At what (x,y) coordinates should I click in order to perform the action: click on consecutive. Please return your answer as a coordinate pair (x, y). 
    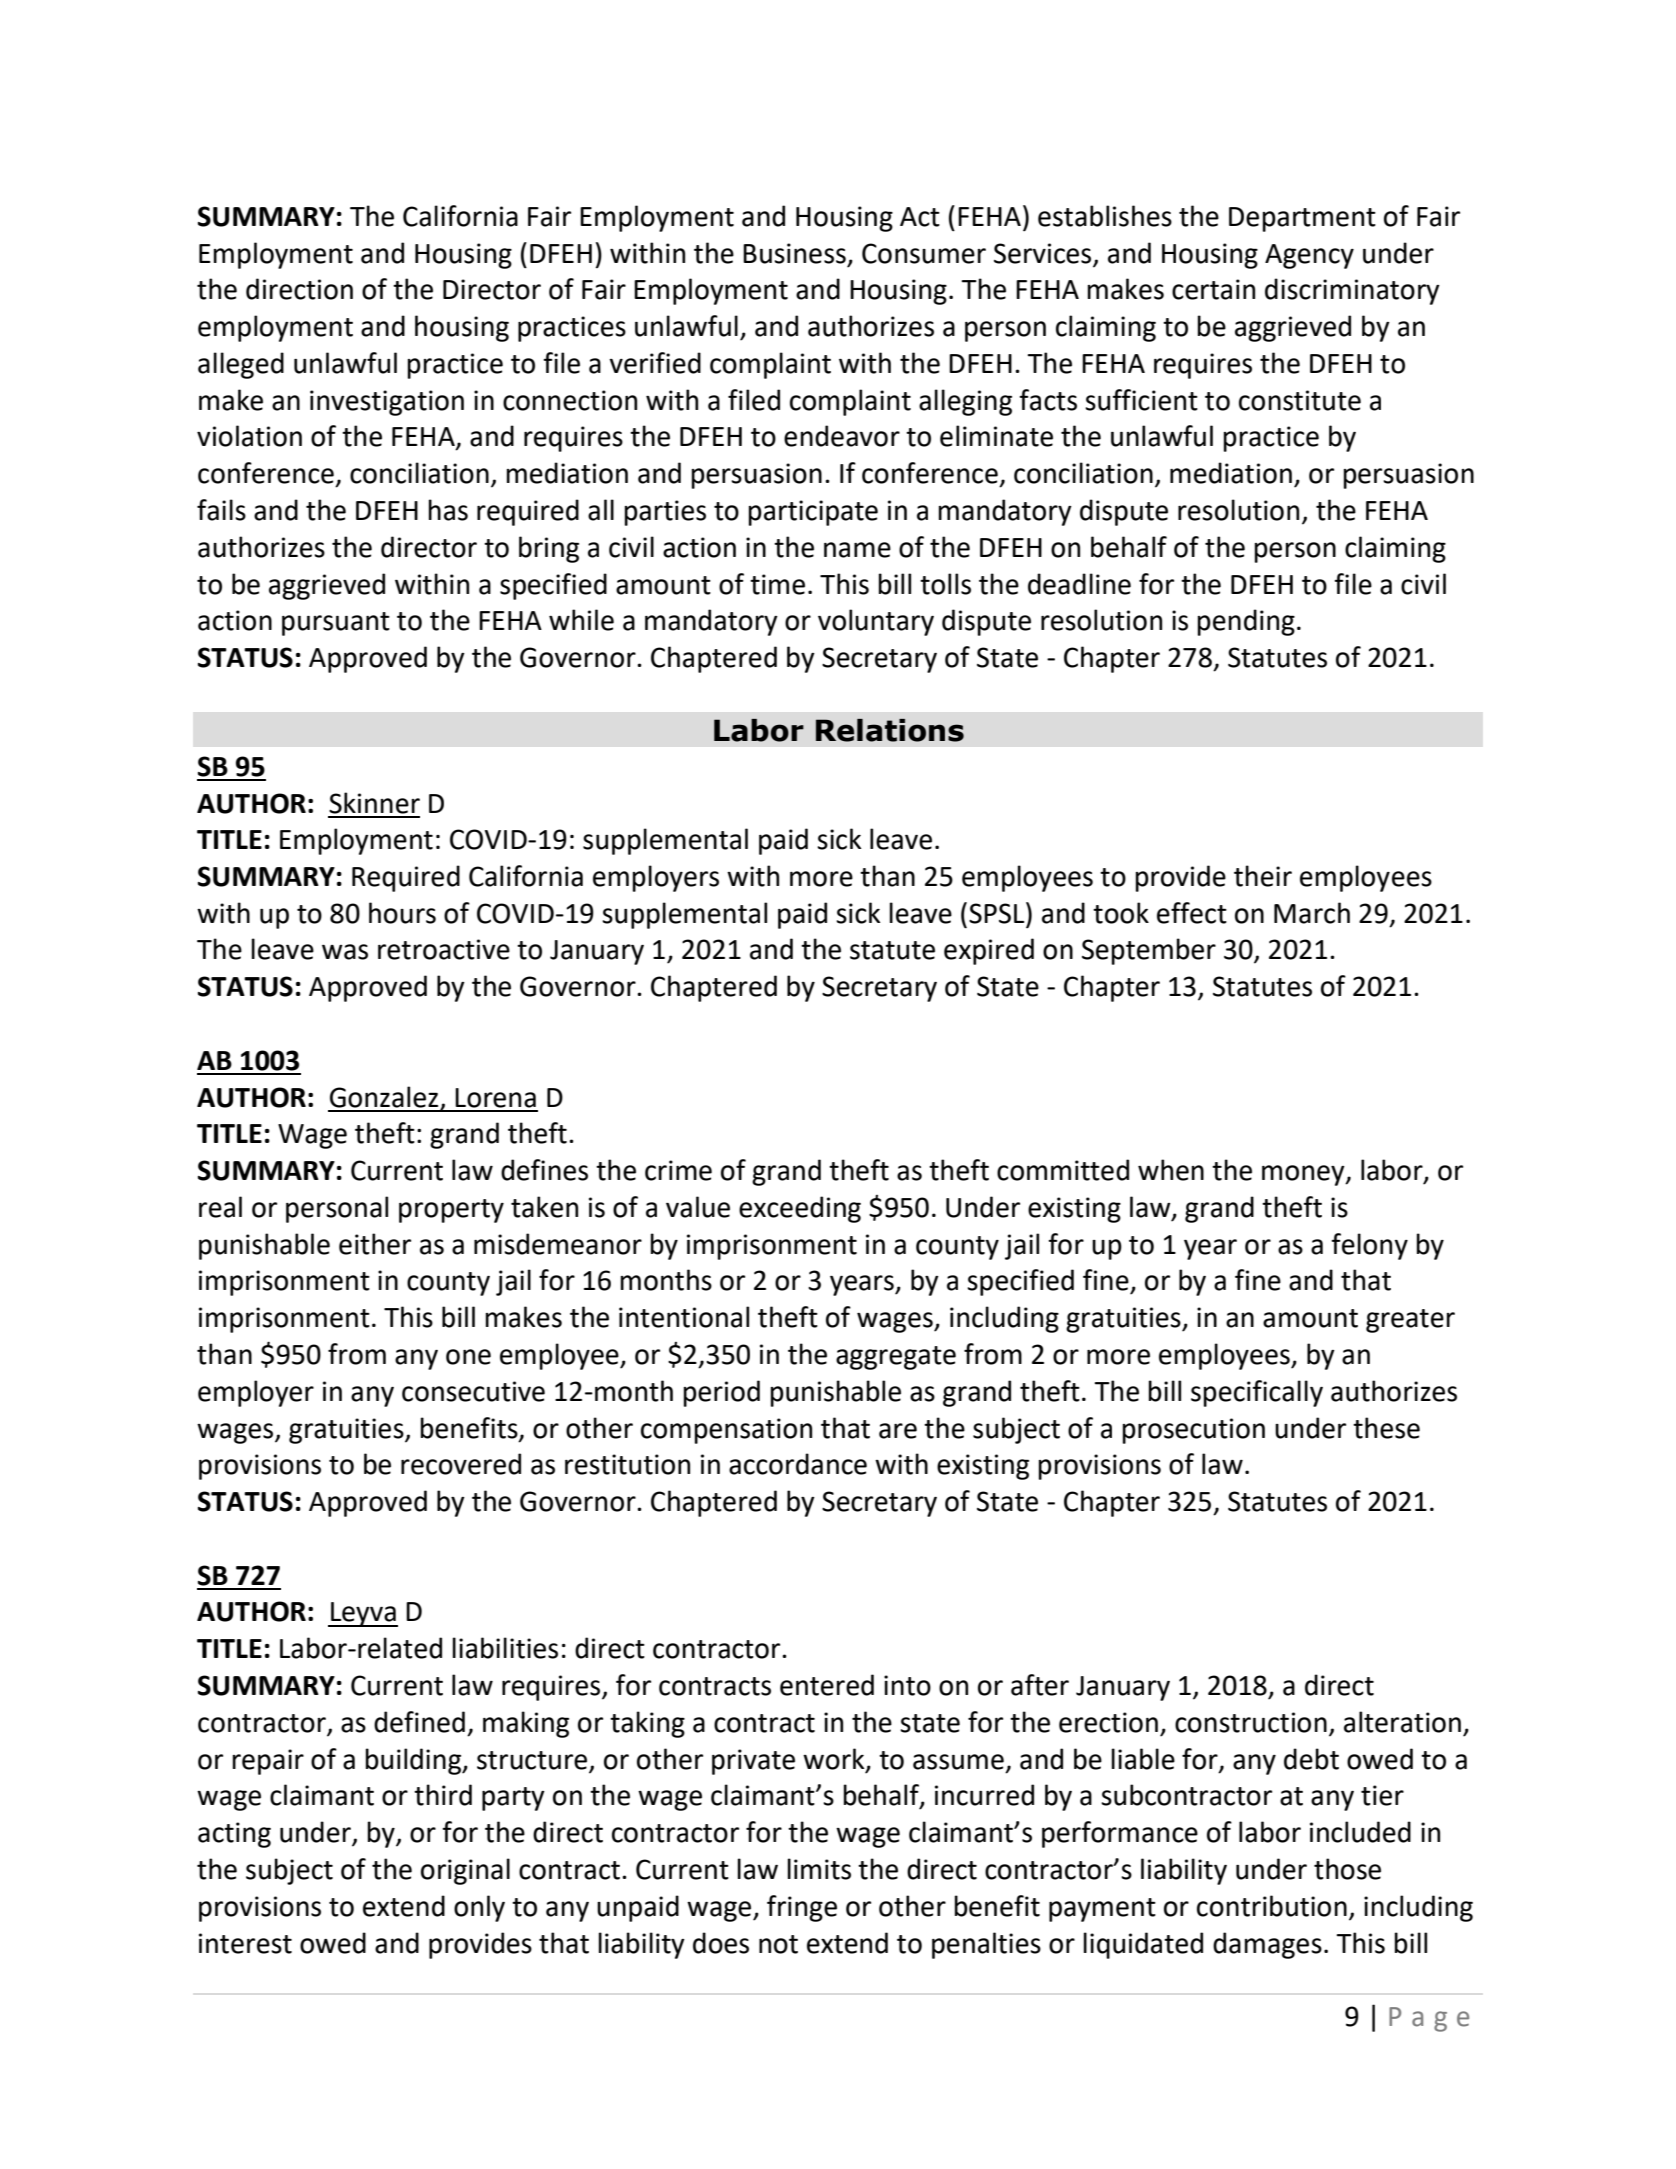
    Looking at the image, I should click on (473, 1391).
